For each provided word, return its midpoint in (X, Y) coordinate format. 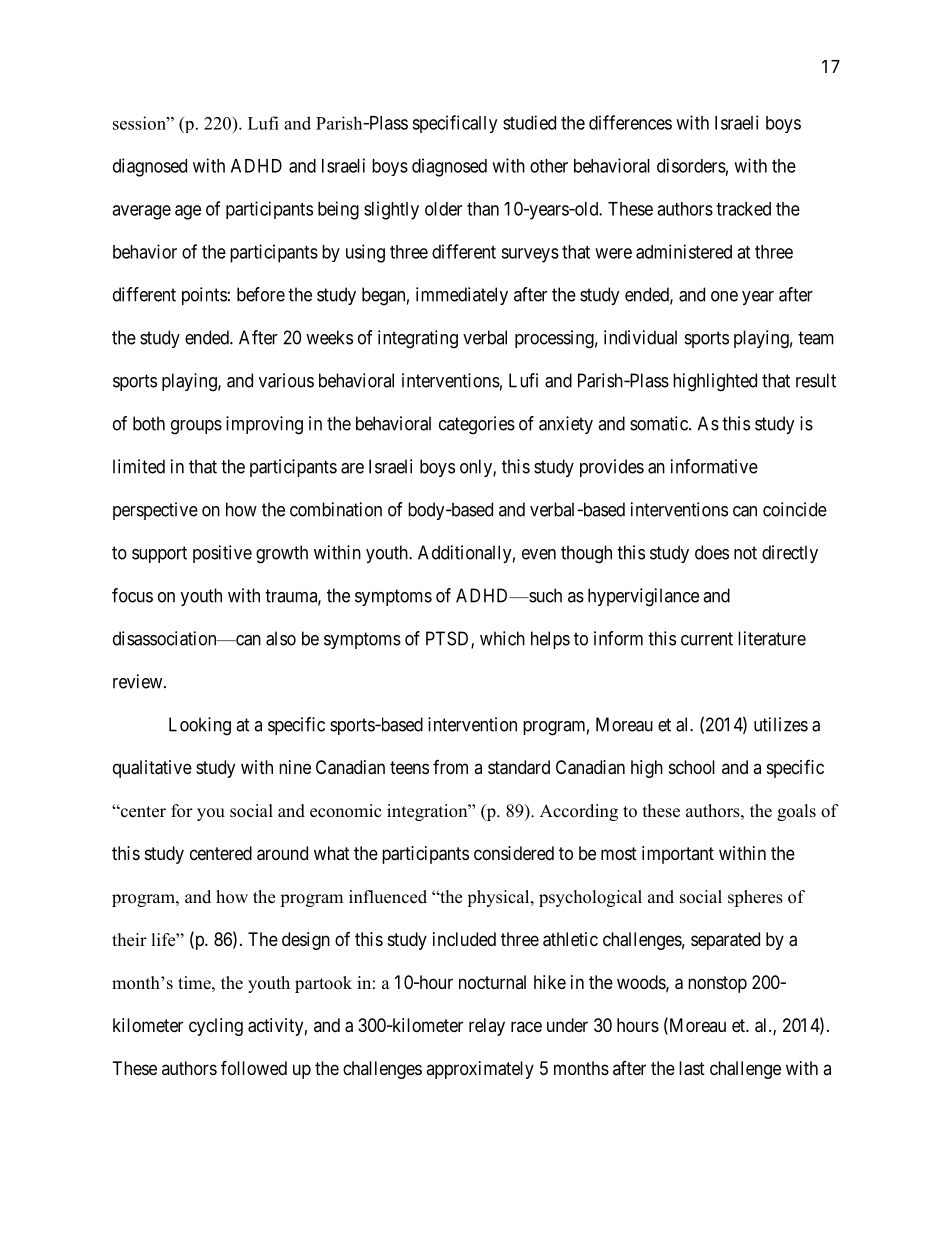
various (286, 380)
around (282, 853)
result (816, 380)
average (141, 212)
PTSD (449, 639)
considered (514, 853)
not (745, 553)
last (692, 1068)
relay (487, 1027)
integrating (418, 339)
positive (222, 554)
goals (796, 812)
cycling (216, 1027)
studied (529, 122)
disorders (691, 165)
